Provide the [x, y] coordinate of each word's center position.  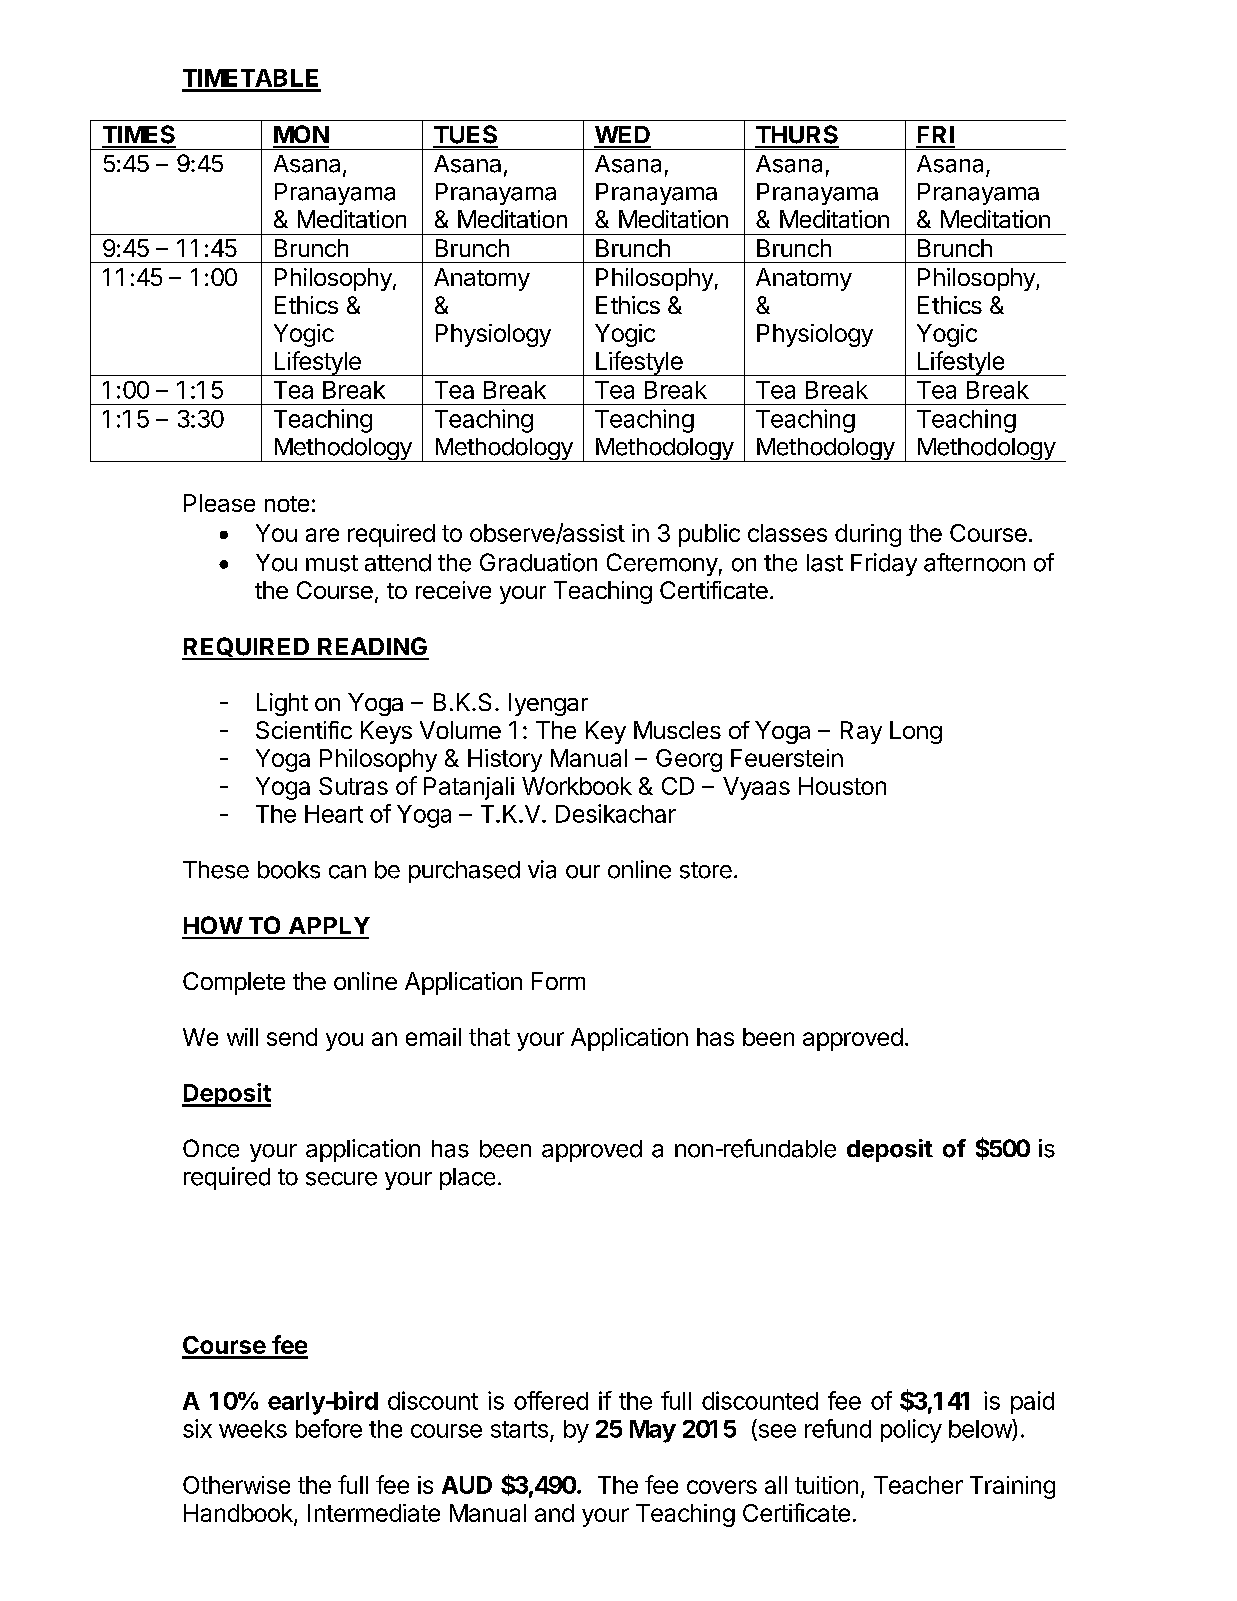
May [653, 1431]
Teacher [918, 1485]
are [322, 535]
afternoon [974, 562]
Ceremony [662, 564]
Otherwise [236, 1485]
